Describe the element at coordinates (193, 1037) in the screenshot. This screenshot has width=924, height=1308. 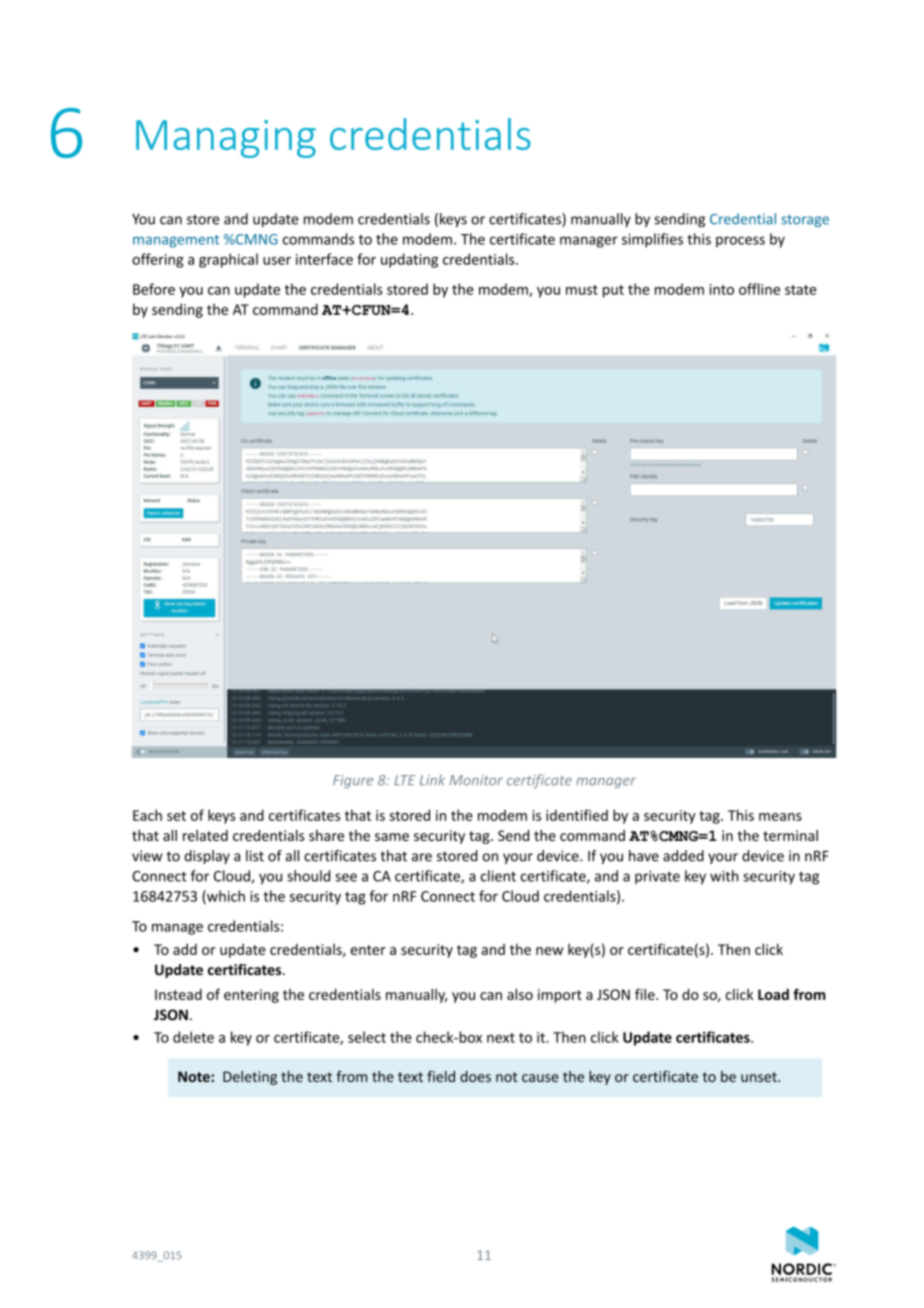
I see `delete` at that location.
